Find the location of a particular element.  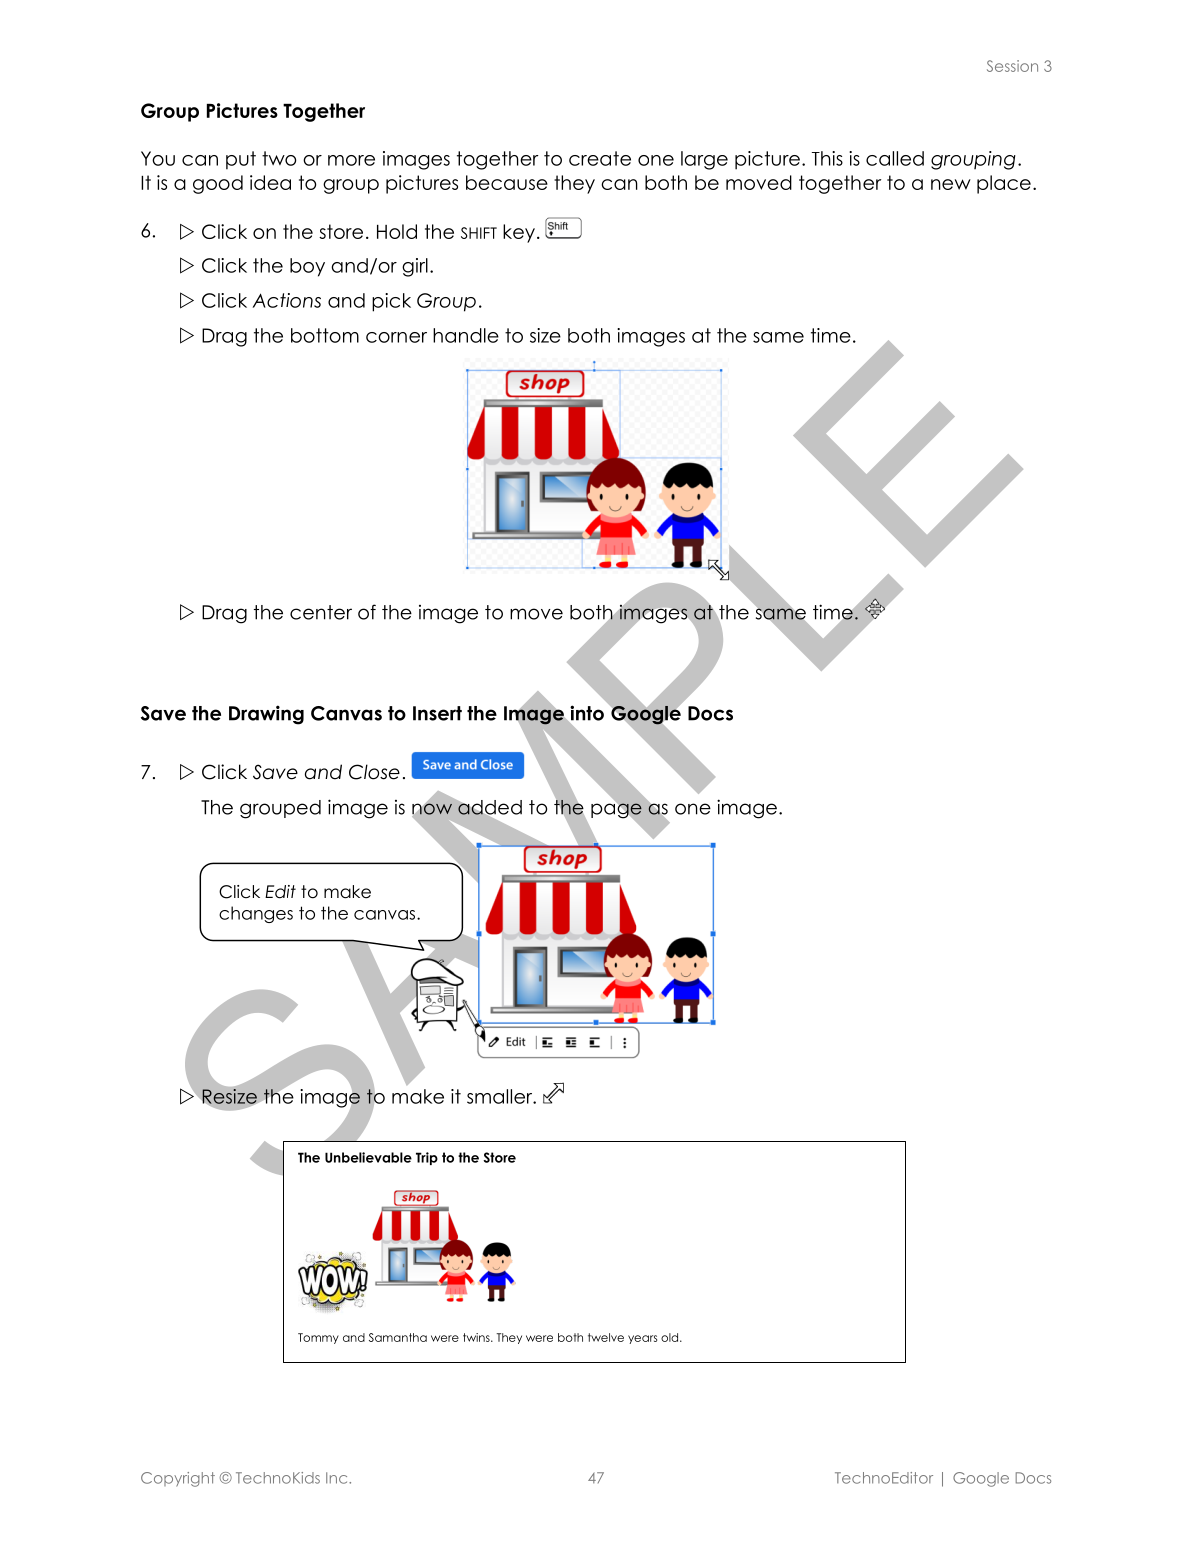

create is located at coordinates (600, 158).
